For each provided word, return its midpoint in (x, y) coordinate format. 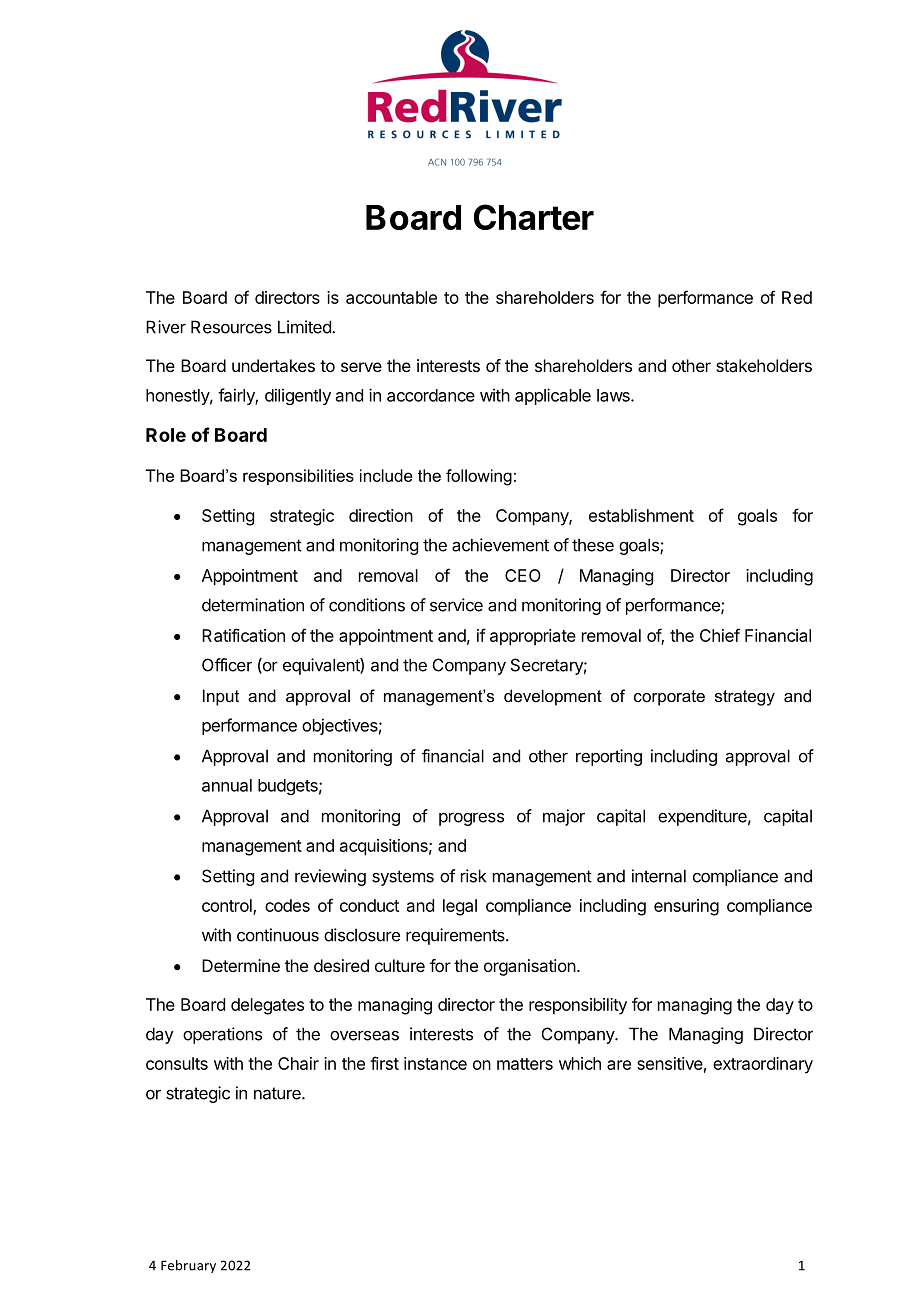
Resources (231, 327)
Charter (534, 217)
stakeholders (764, 365)
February (188, 1266)
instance (435, 1063)
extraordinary (763, 1065)
